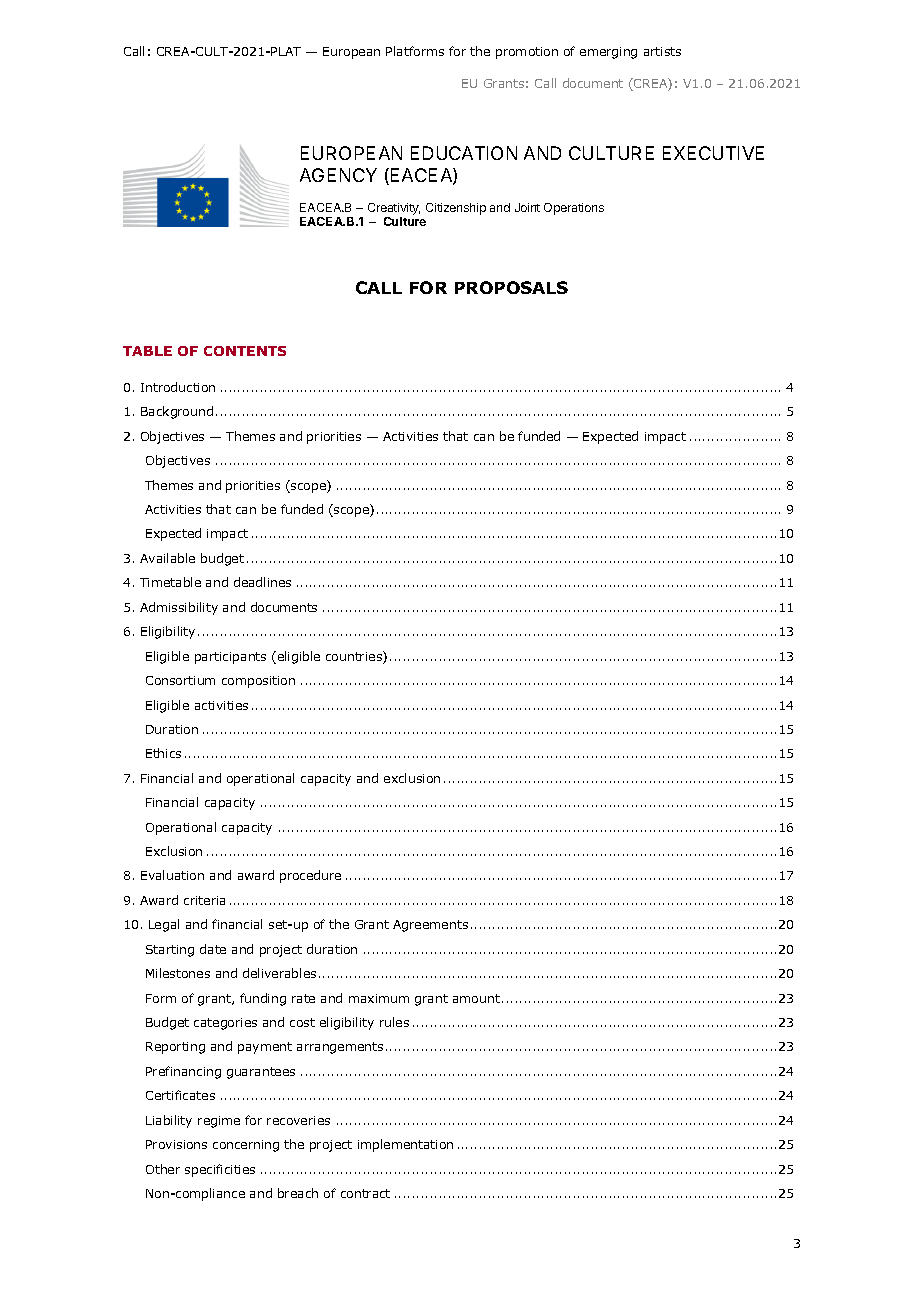  What do you see at coordinates (262, 582) in the screenshot?
I see `deadlines` at bounding box center [262, 582].
